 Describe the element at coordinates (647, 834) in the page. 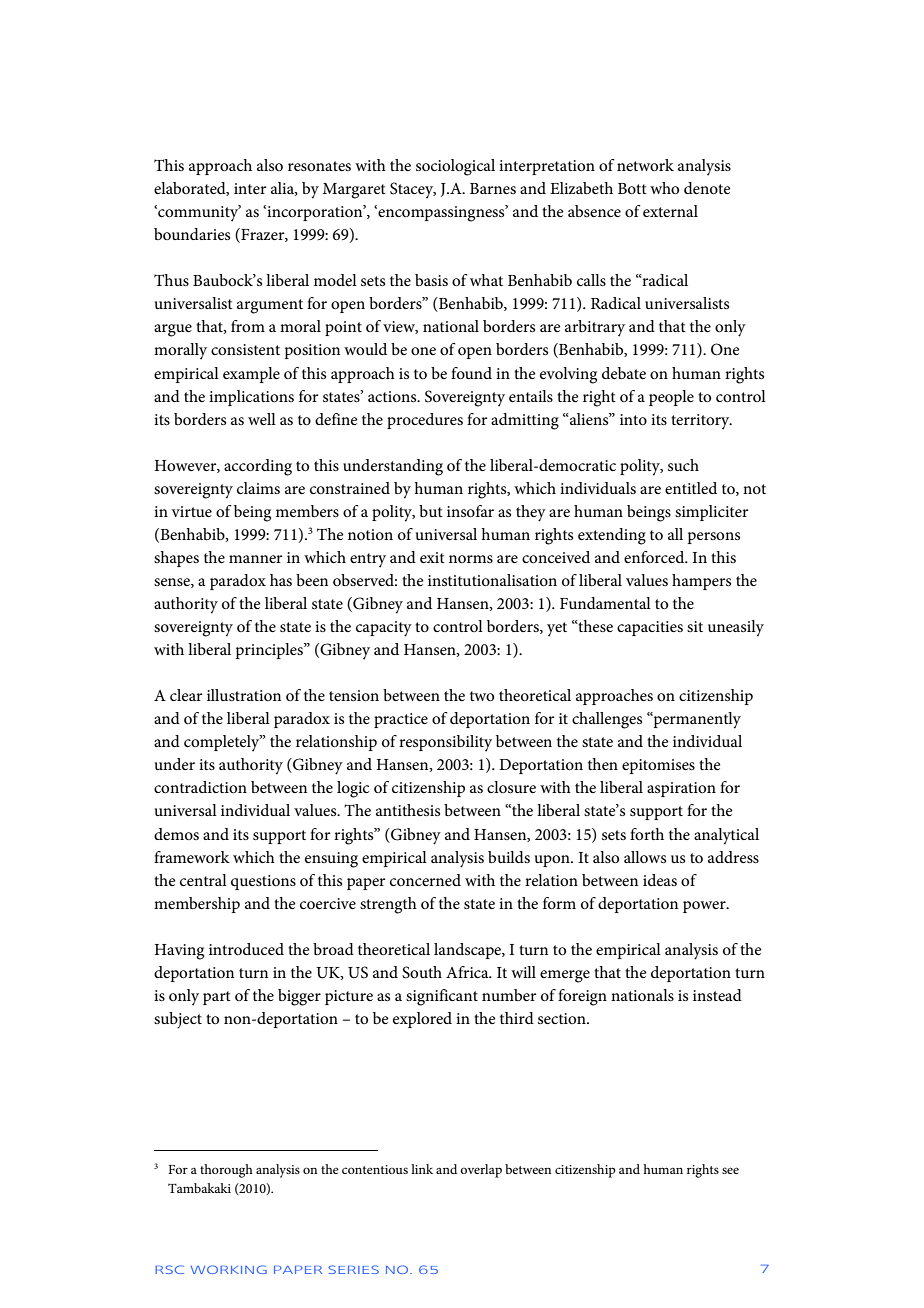

I see `forth` at that location.
